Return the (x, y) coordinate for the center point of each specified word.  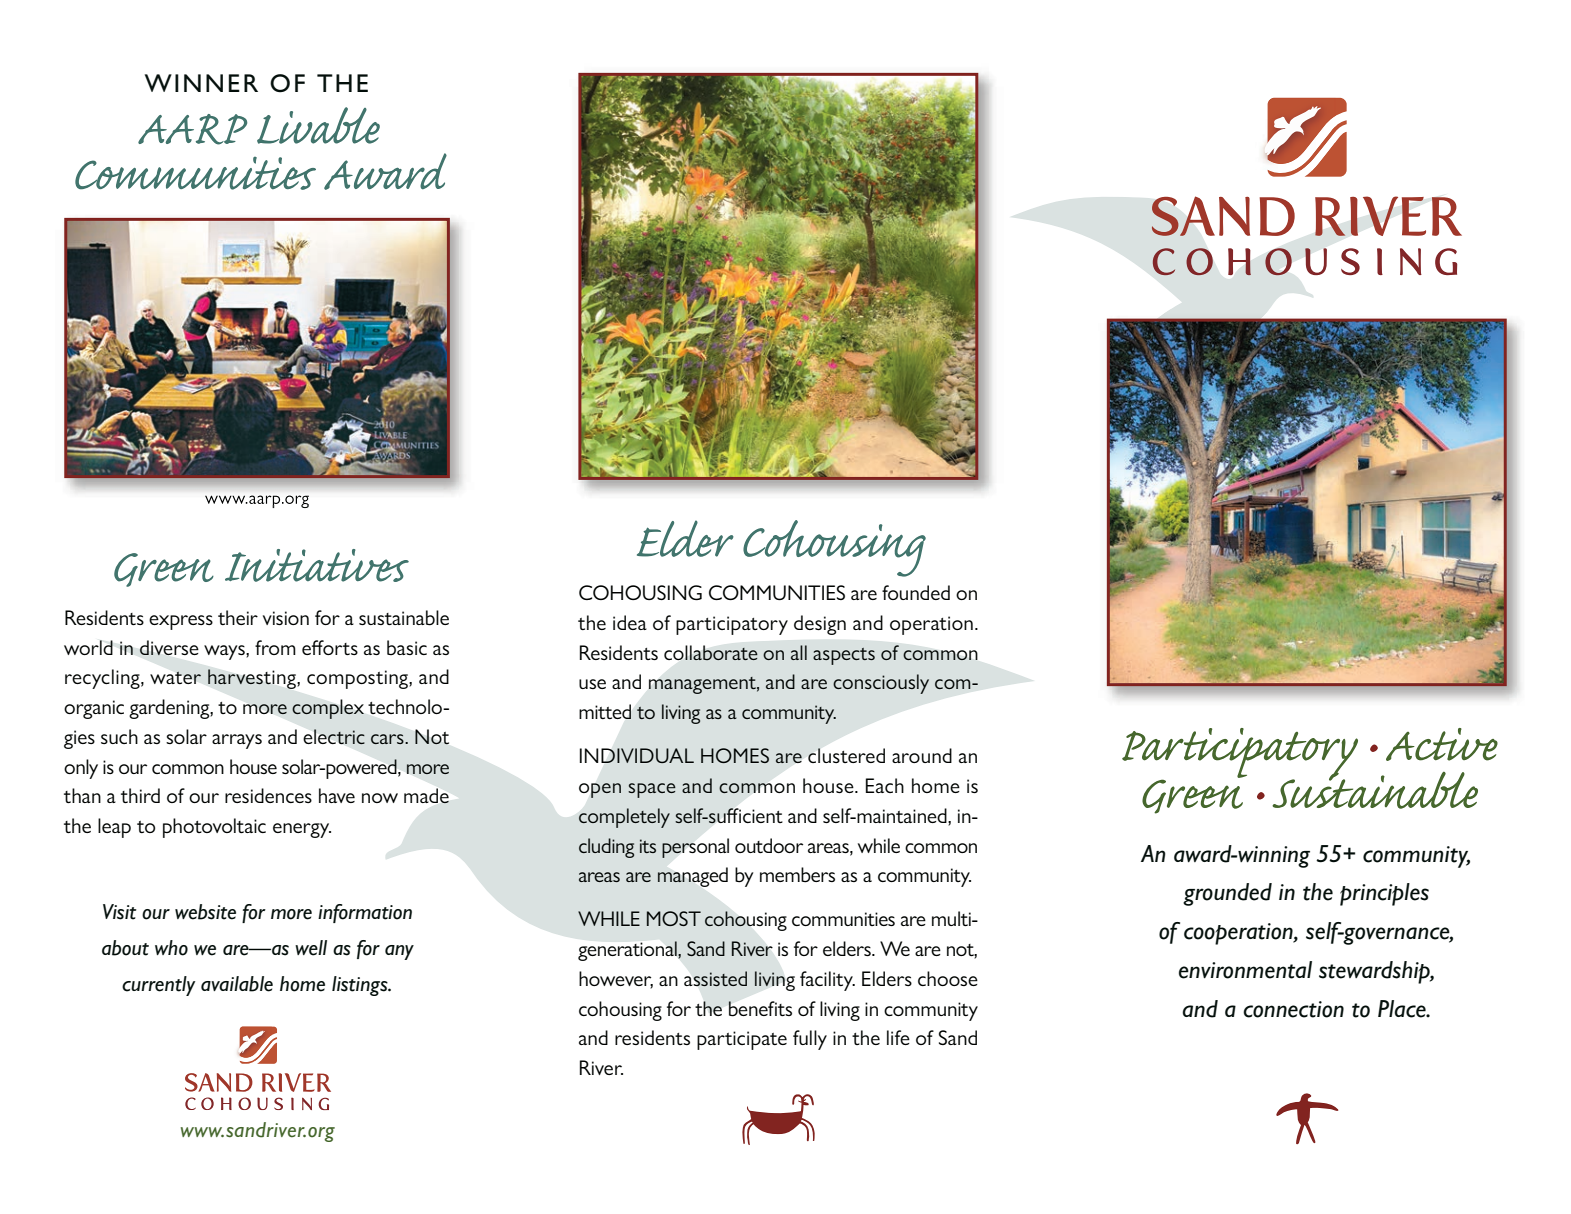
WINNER (201, 83)
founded (916, 592)
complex (328, 709)
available (237, 984)
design (820, 625)
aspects (844, 656)
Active (1442, 744)
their (238, 617)
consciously (881, 684)
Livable (318, 125)
